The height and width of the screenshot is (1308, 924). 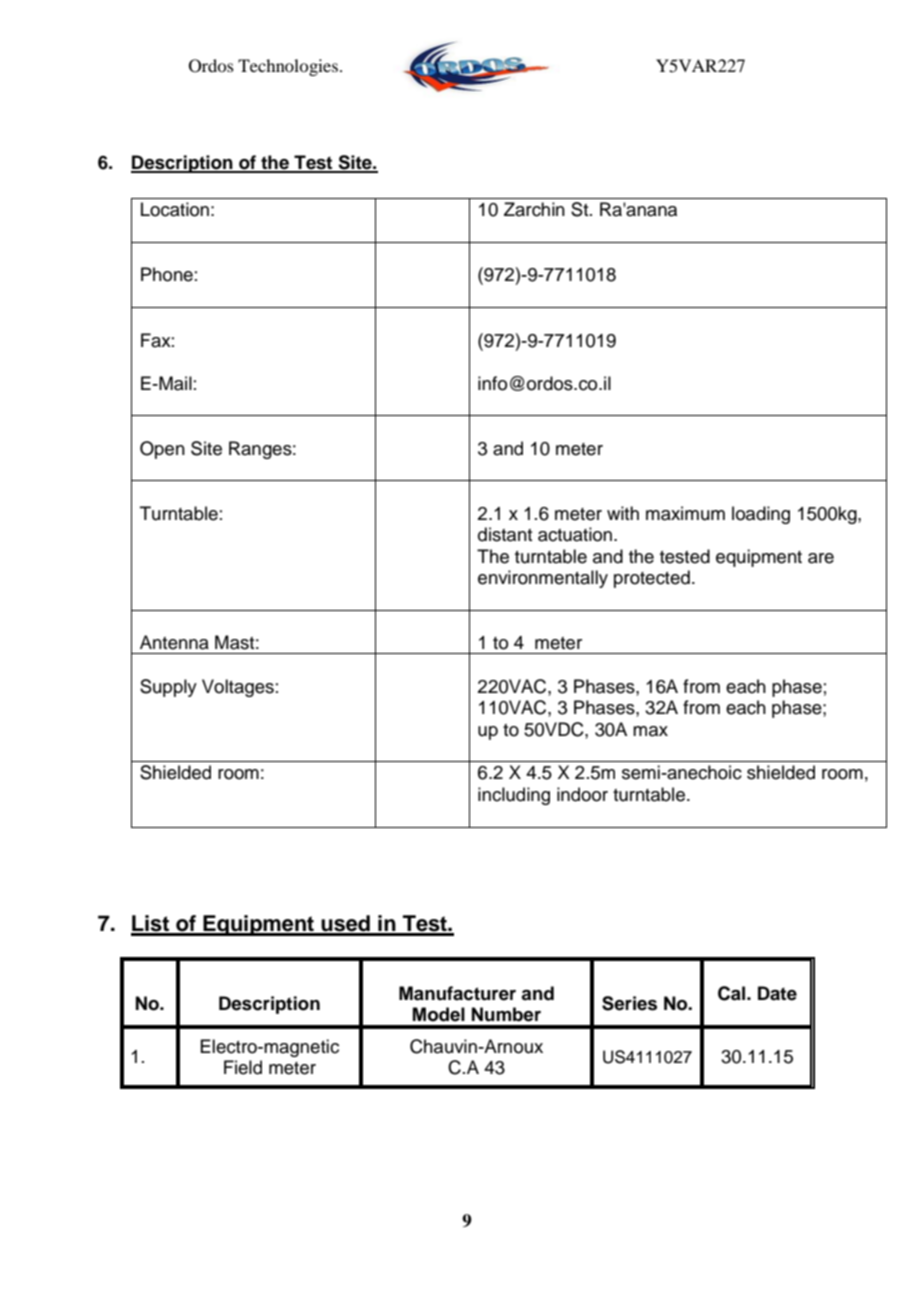 I want to click on Location, so click(x=175, y=209).
